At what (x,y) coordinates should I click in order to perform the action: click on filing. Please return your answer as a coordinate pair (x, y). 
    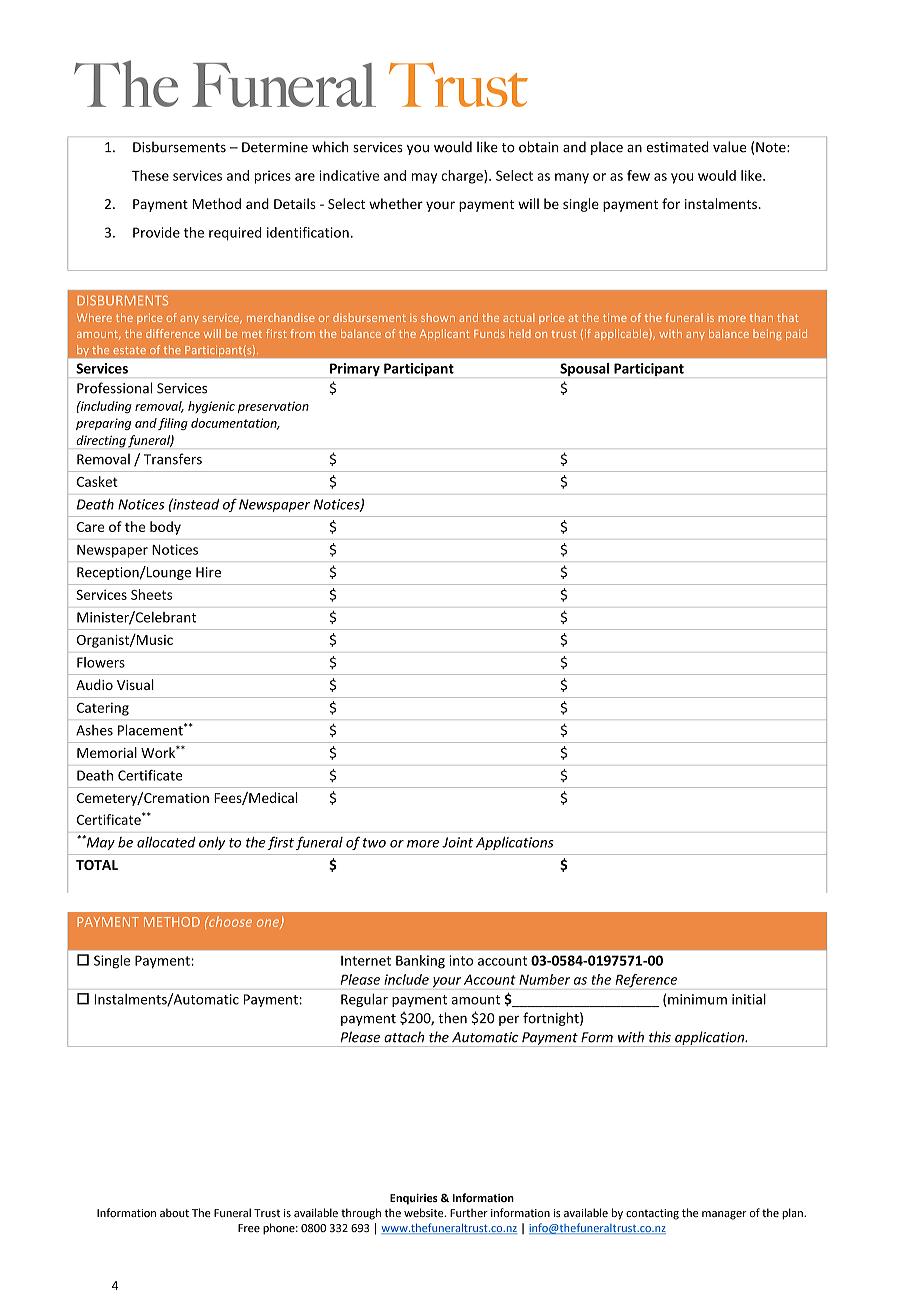
    Looking at the image, I should click on (173, 424).
